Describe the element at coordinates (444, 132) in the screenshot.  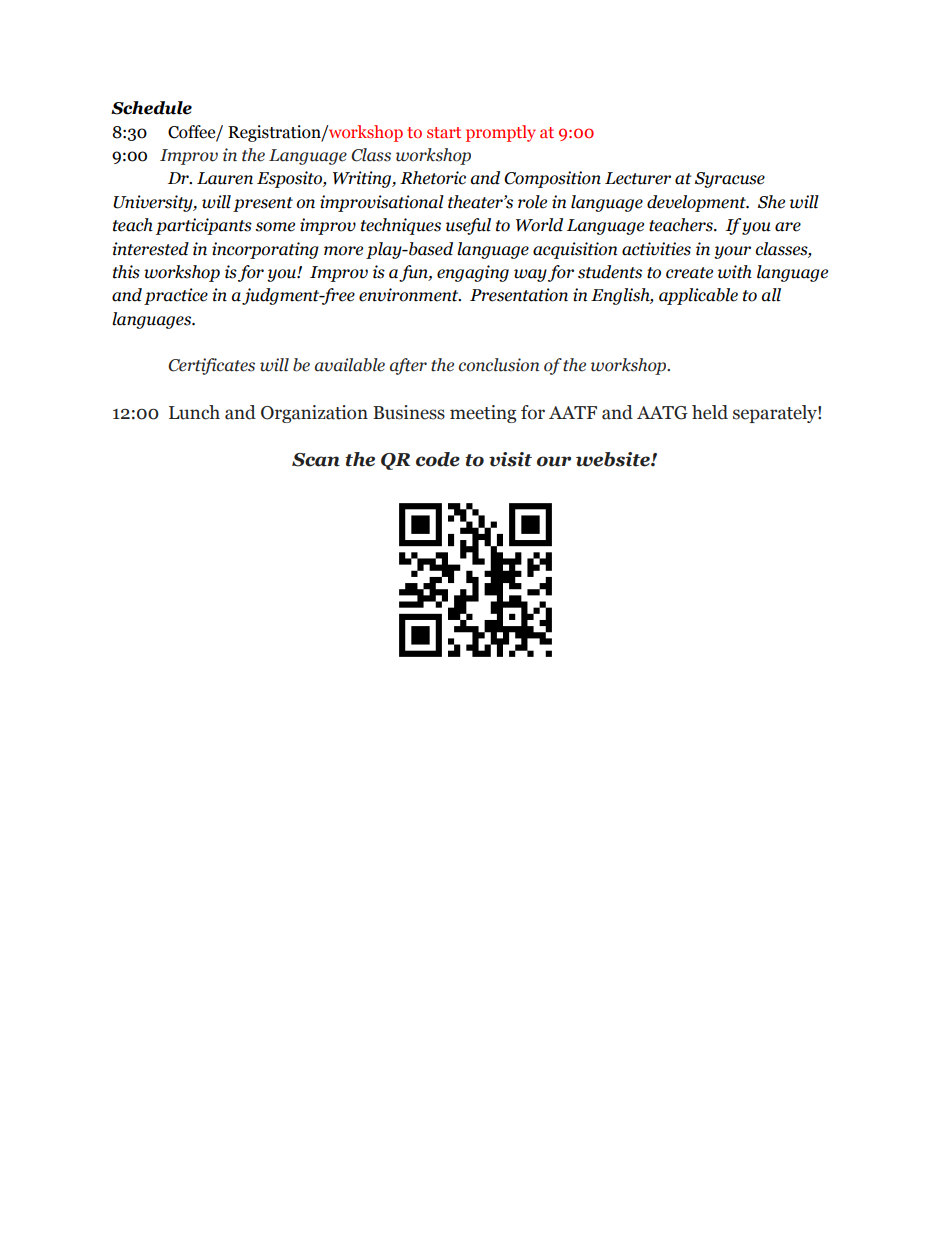
I see `start` at that location.
